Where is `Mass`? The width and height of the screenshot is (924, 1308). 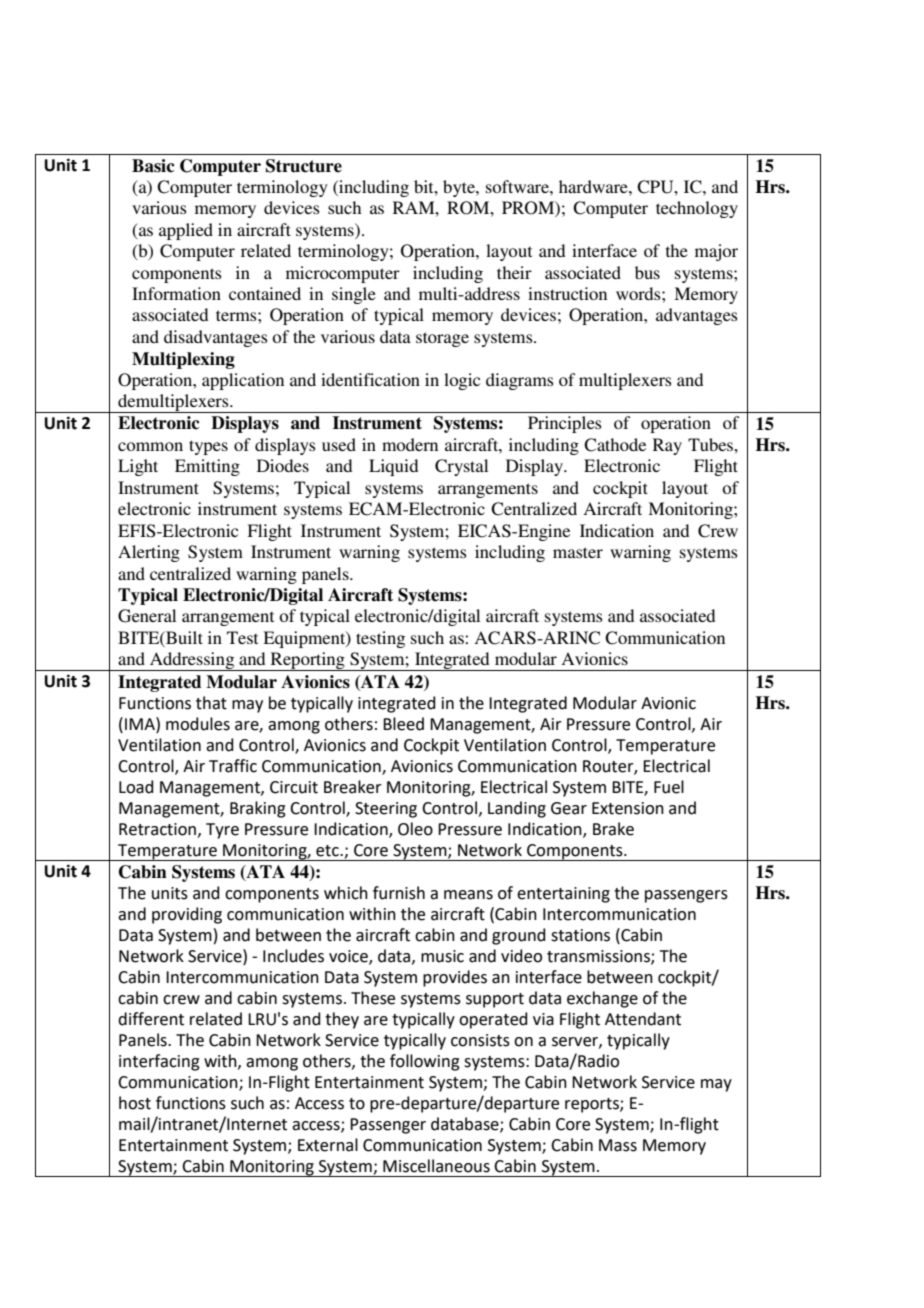 Mass is located at coordinates (618, 1145).
